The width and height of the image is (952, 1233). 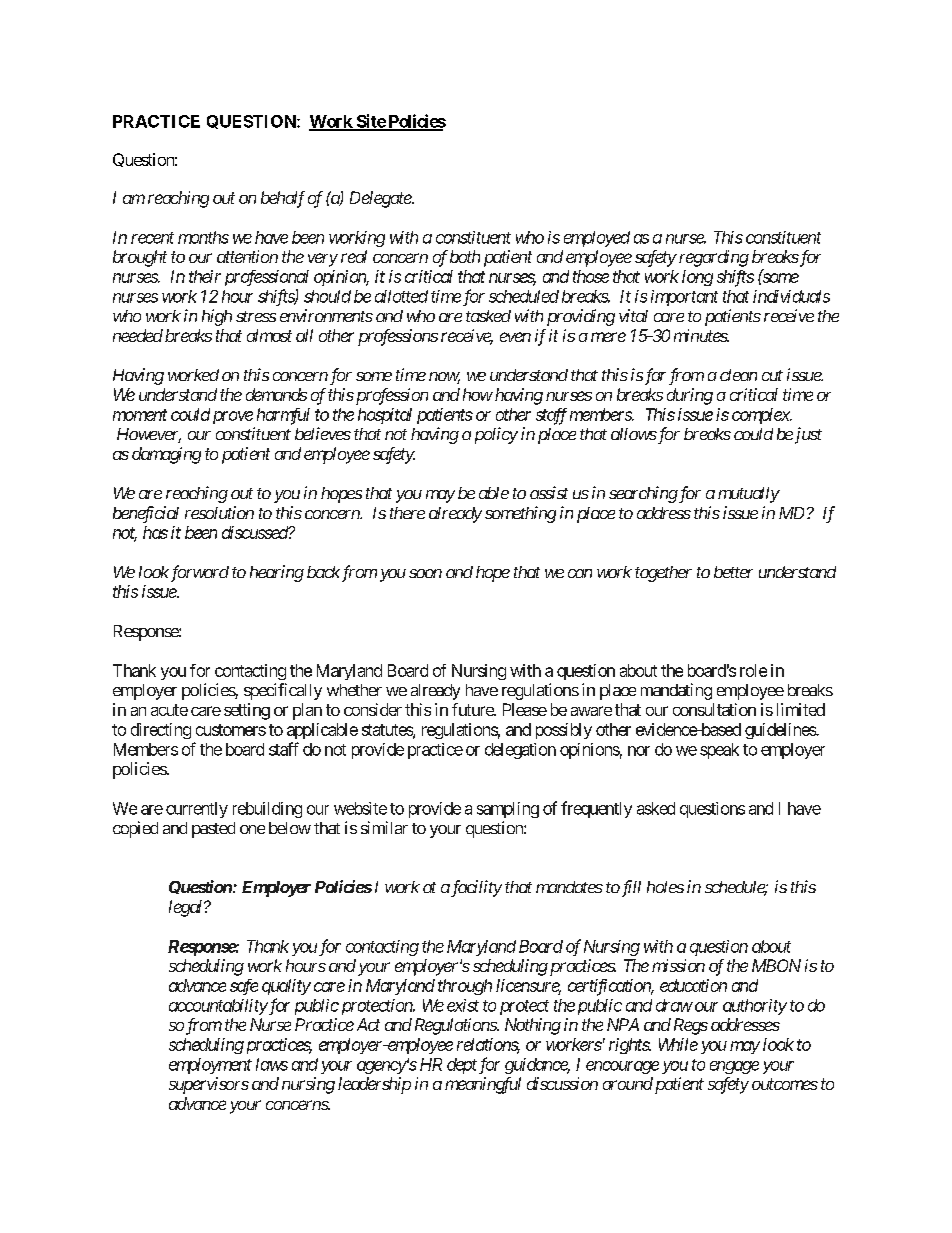 I want to click on regarding, so click(x=714, y=258).
